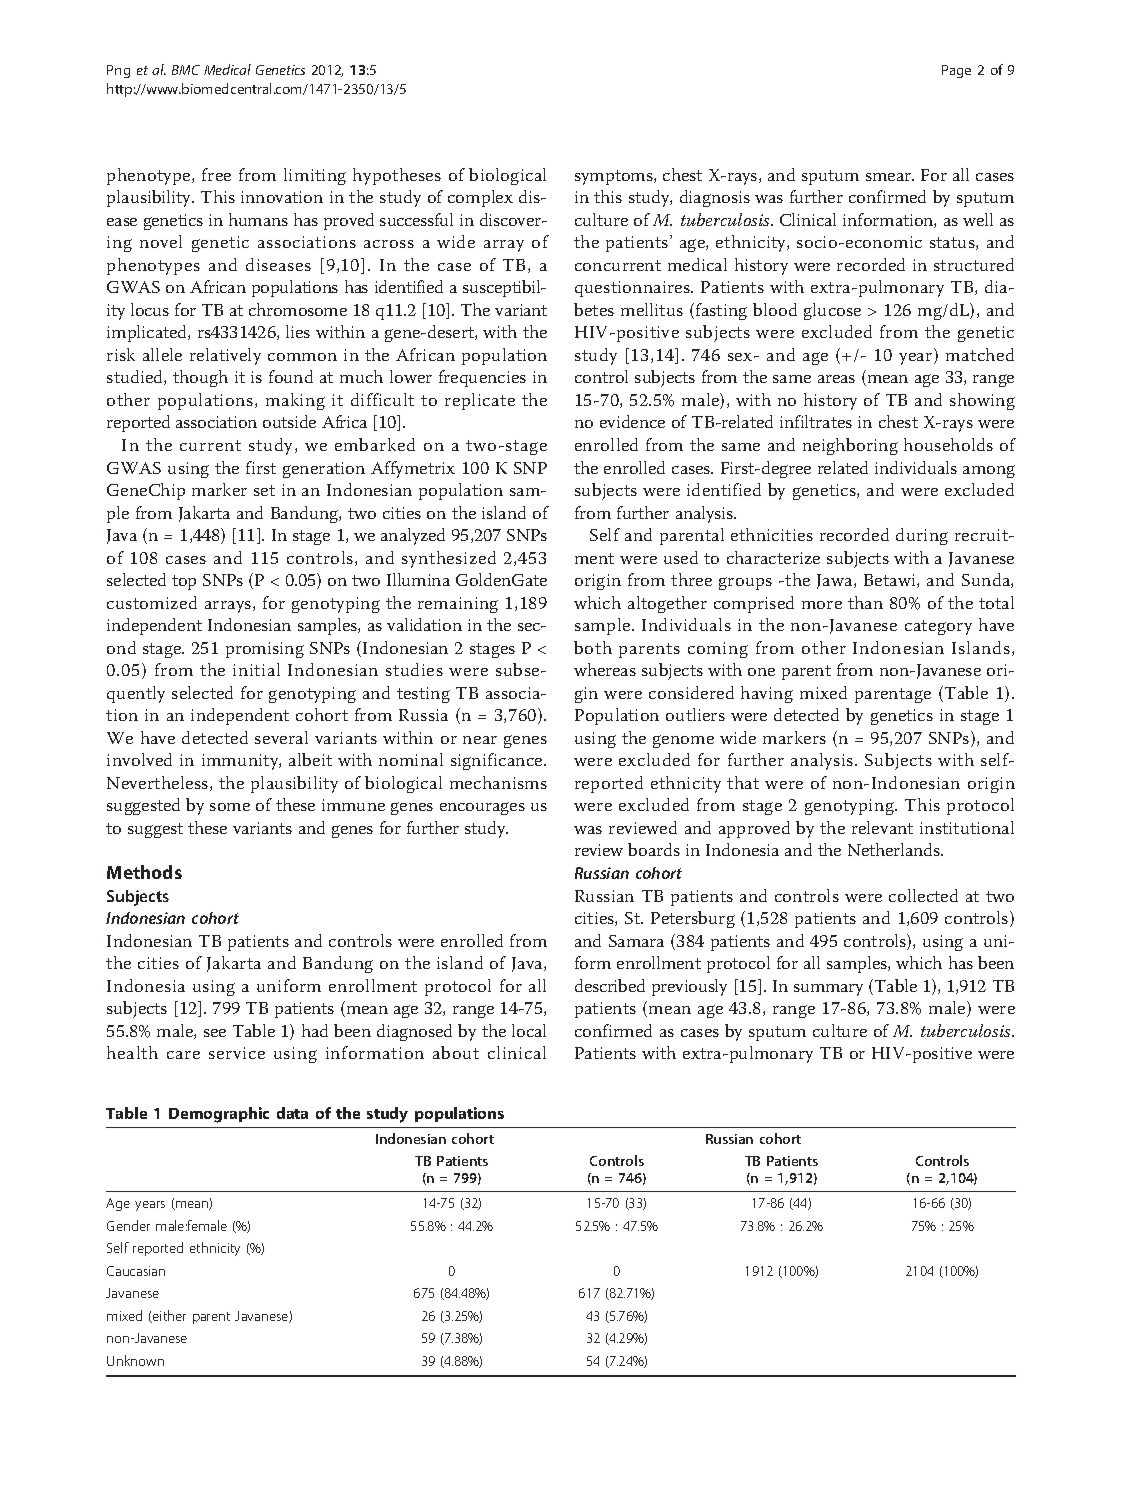 This document has height=1496, width=1122. What do you see at coordinates (605, 669) in the document?
I see `whereas` at bounding box center [605, 669].
